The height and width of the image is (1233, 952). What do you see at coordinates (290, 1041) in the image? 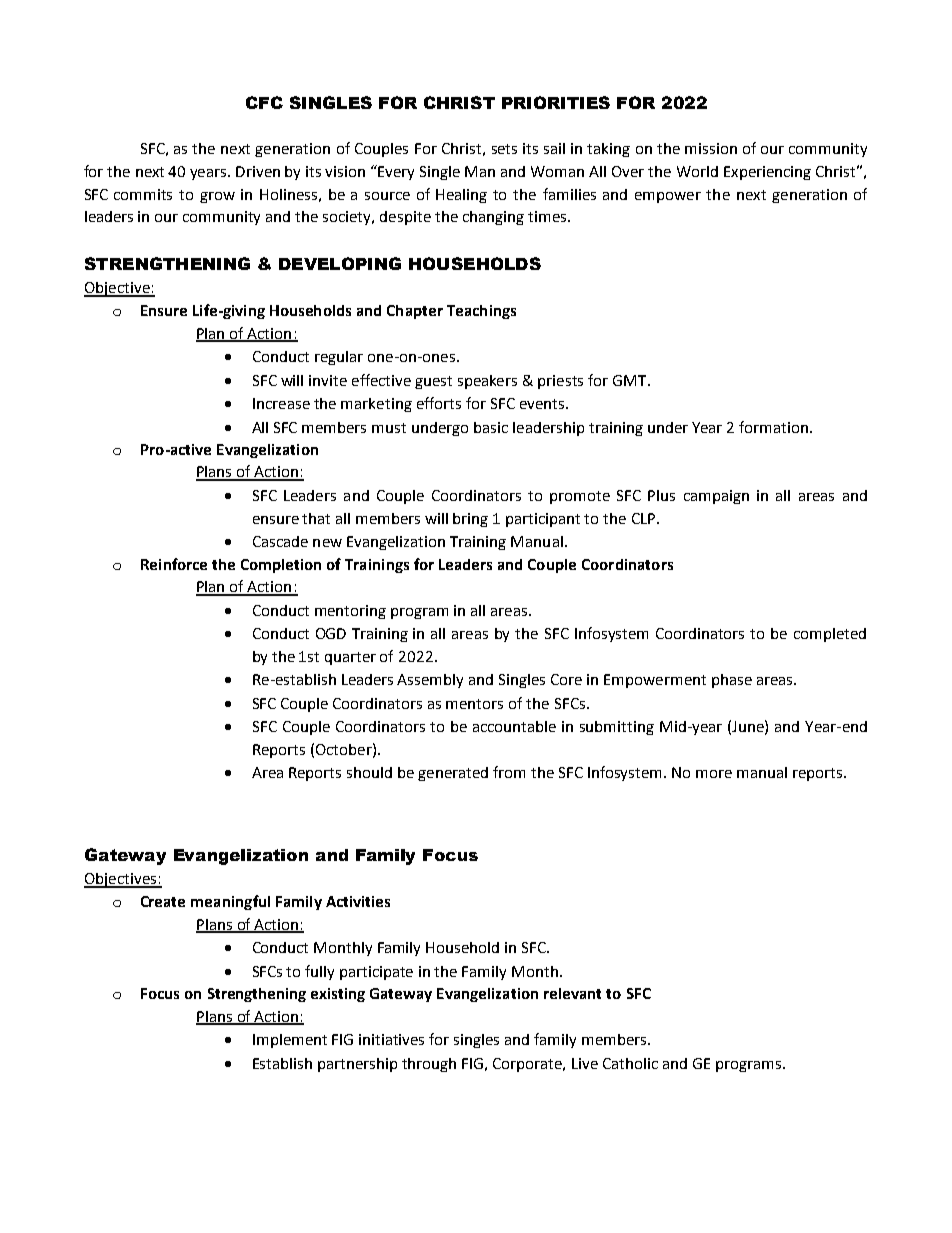
I see `Implement` at bounding box center [290, 1041].
